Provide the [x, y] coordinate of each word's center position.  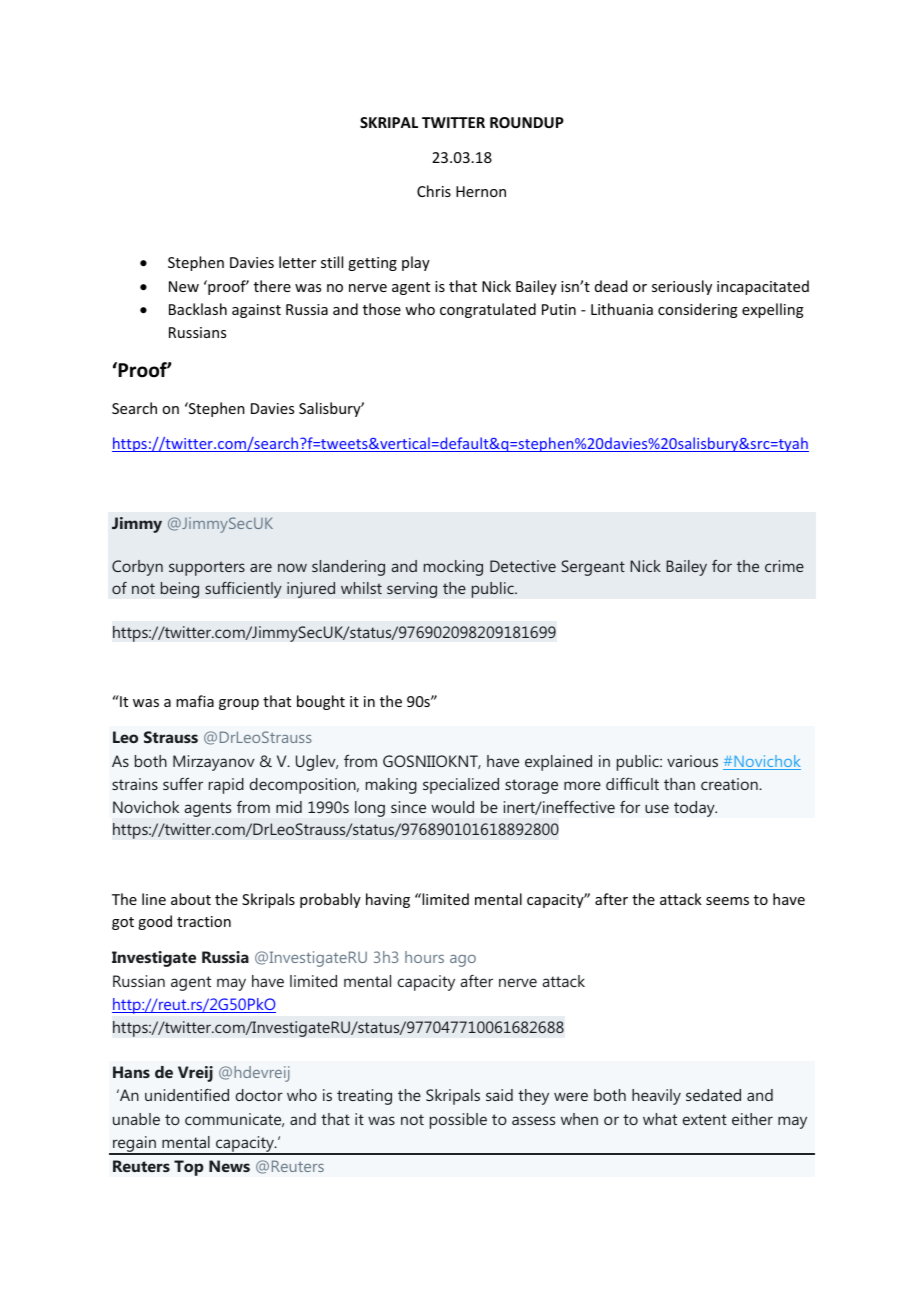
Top [189, 1168]
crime [784, 566]
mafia [195, 701]
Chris [434, 191]
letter [297, 262]
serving [412, 590]
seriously [682, 287]
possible [458, 1121]
